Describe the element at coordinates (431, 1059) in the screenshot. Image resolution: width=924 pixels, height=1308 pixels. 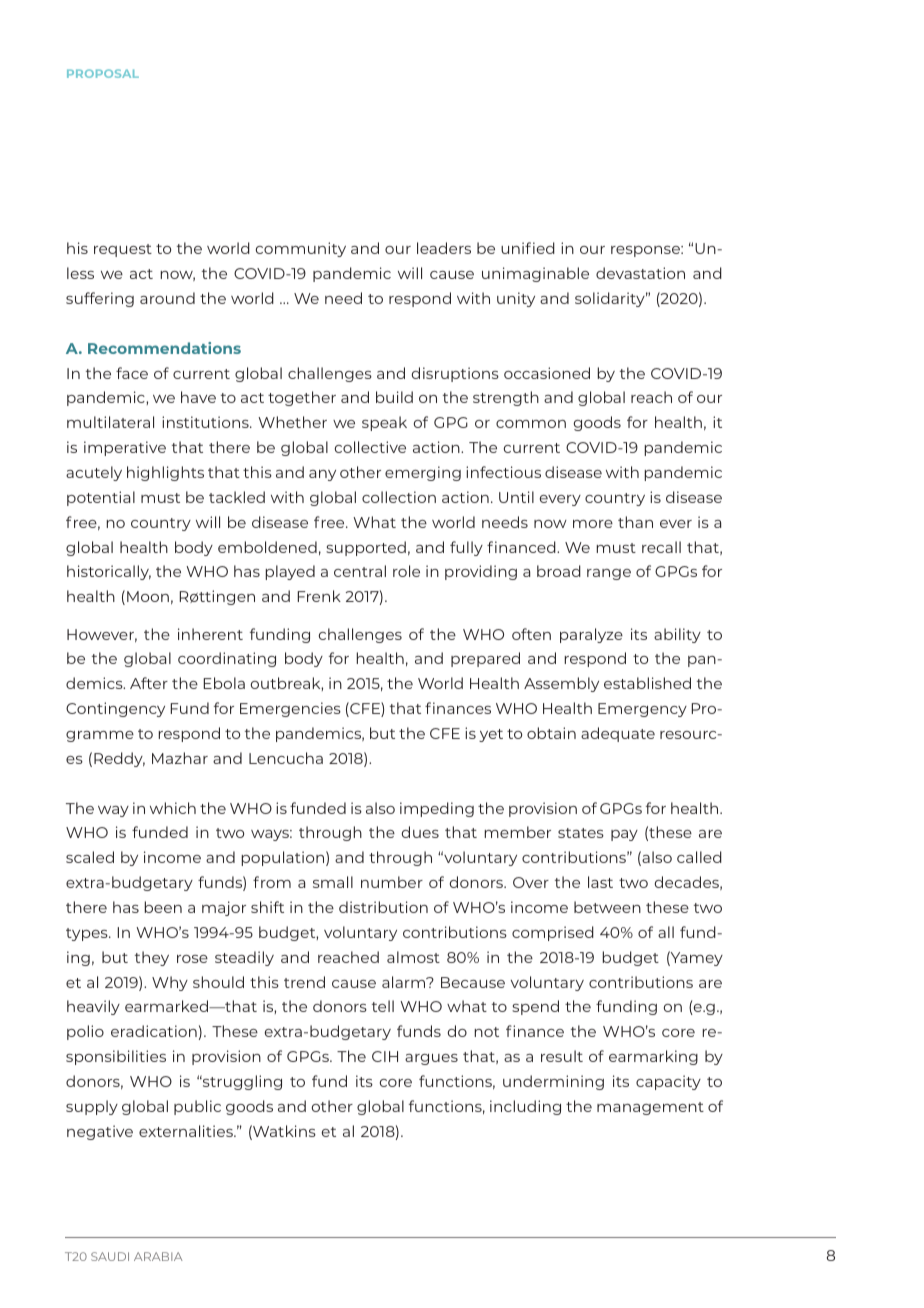
I see `argues` at that location.
